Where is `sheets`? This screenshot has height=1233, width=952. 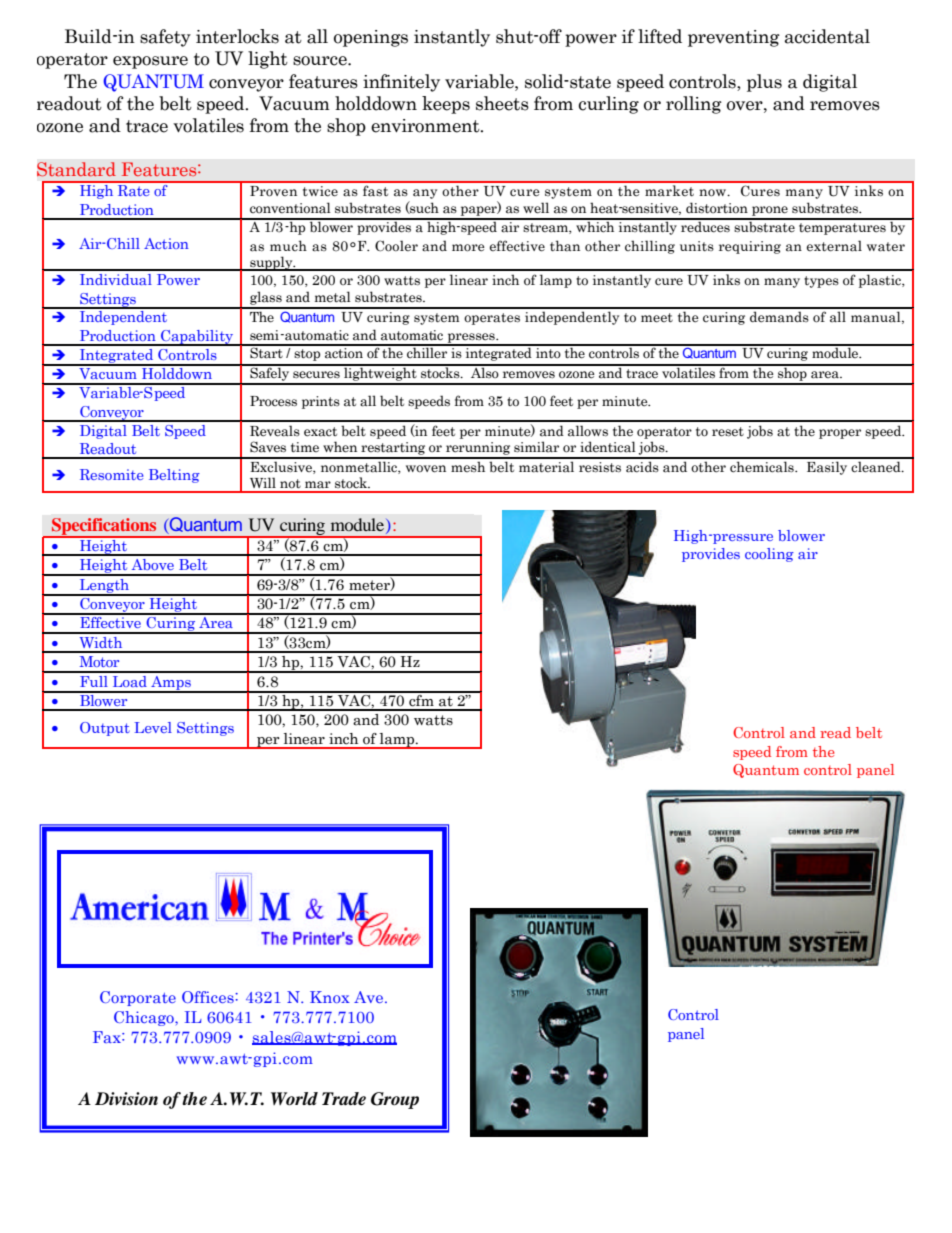 sheets is located at coordinates (502, 103).
